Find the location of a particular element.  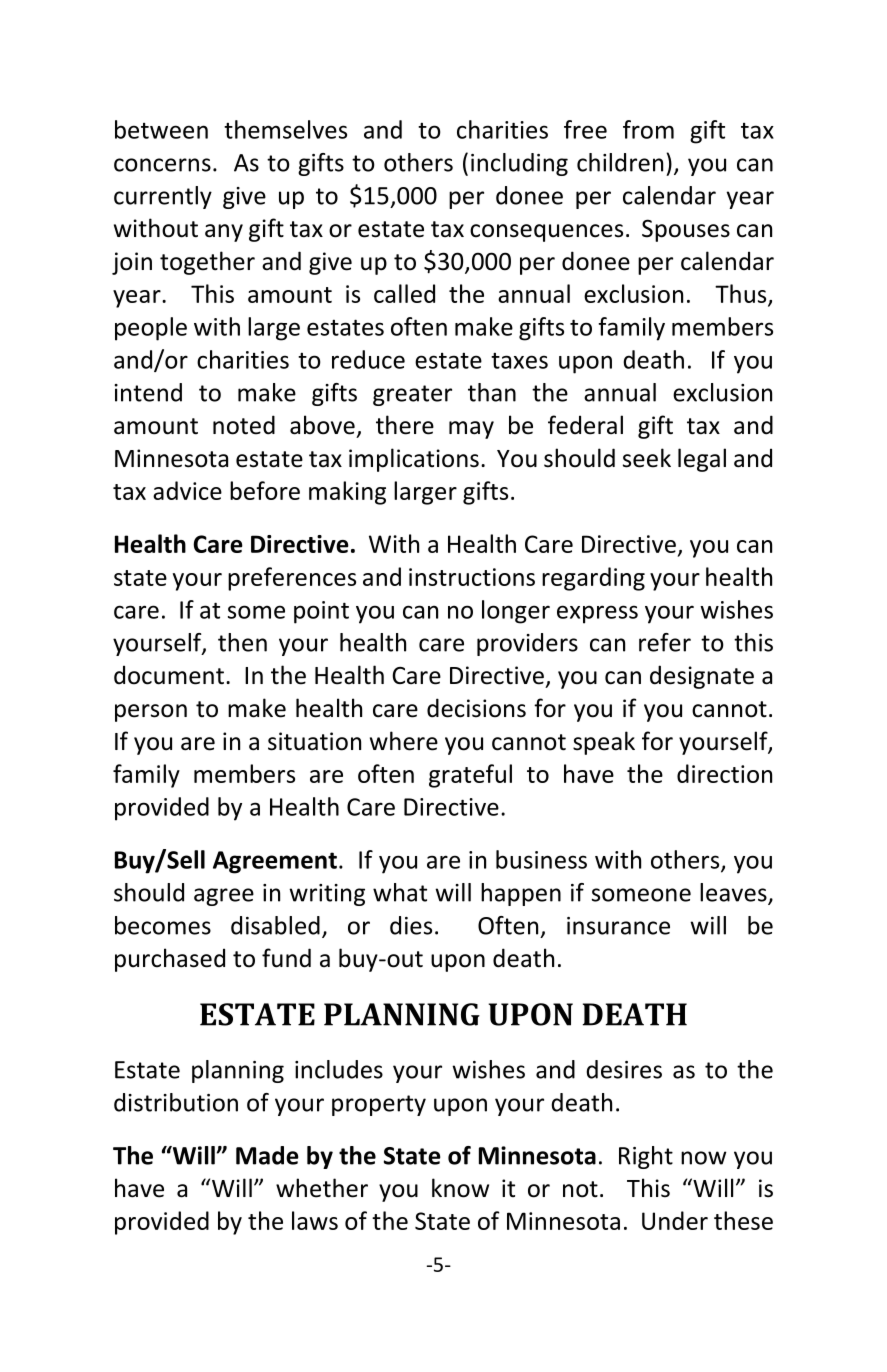

including is located at coordinates (519, 164).
